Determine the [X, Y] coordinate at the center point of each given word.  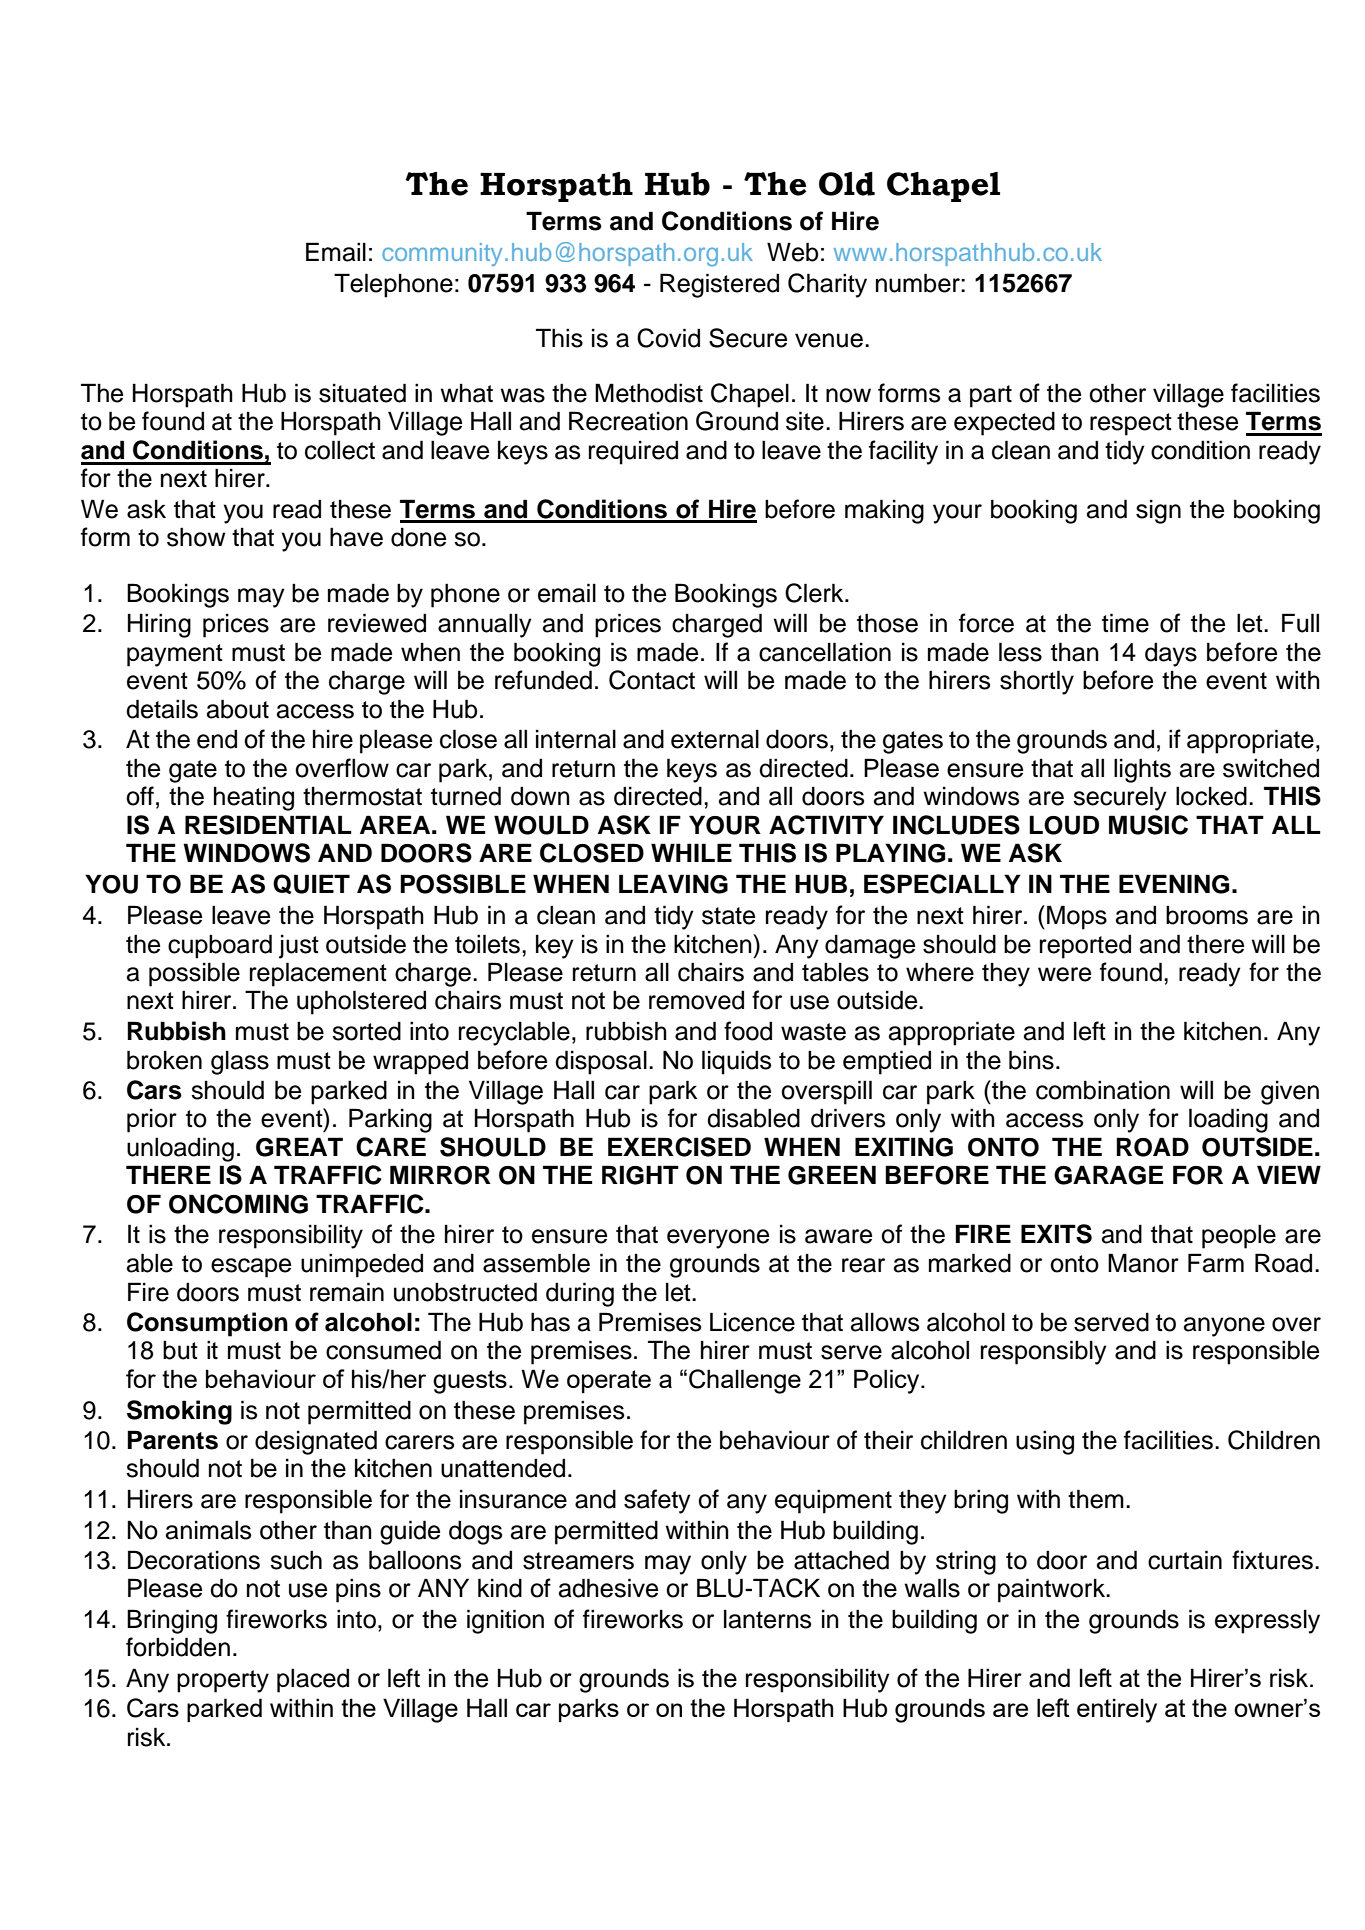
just [299, 947]
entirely [1117, 1710]
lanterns [767, 1619]
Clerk [815, 593]
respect [1131, 424]
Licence [752, 1322]
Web [793, 252]
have [356, 537]
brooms [1207, 915]
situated [362, 393]
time [1125, 623]
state [728, 916]
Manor [1143, 1263]
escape [251, 1268]
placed [313, 1680]
